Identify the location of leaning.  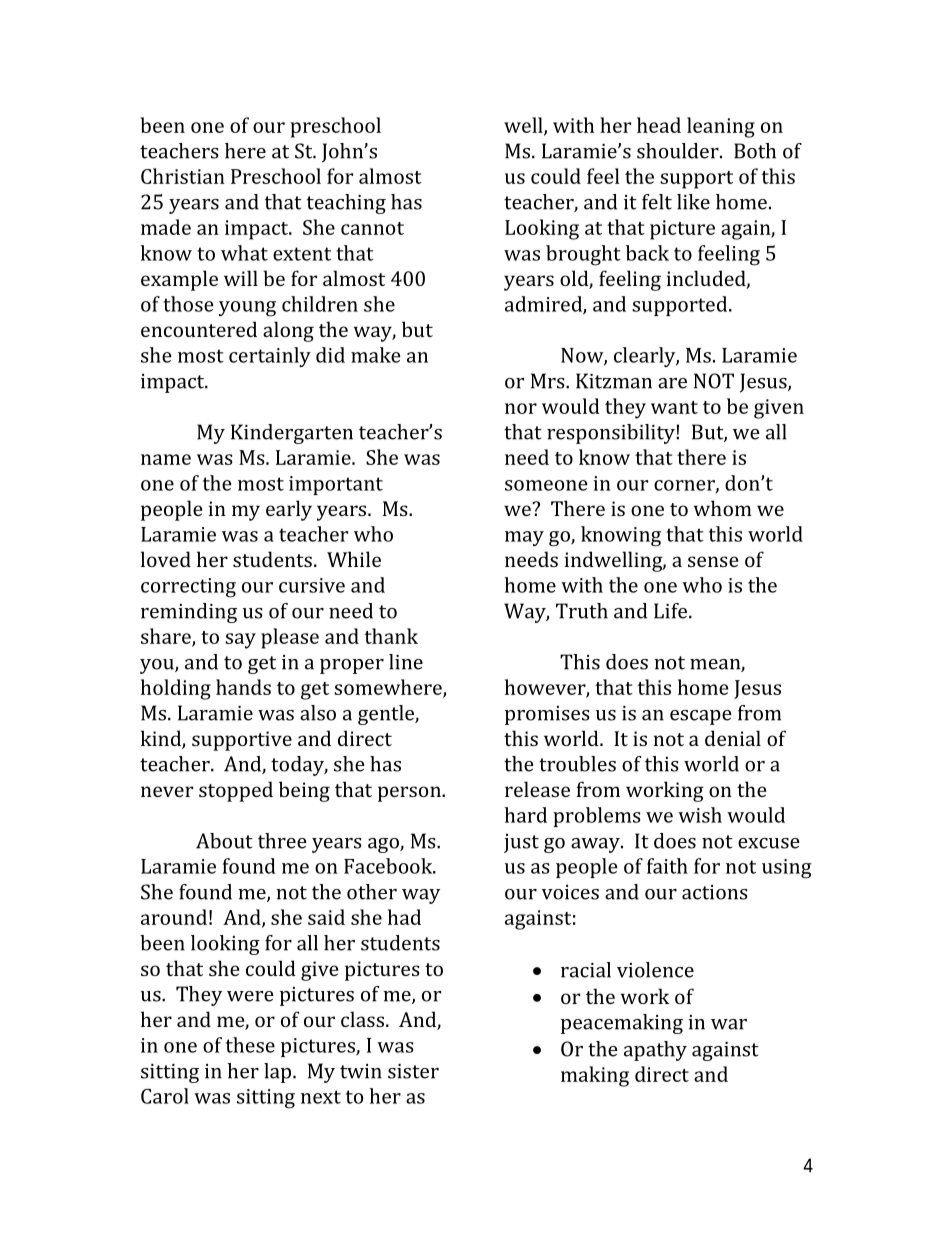
(721, 127).
